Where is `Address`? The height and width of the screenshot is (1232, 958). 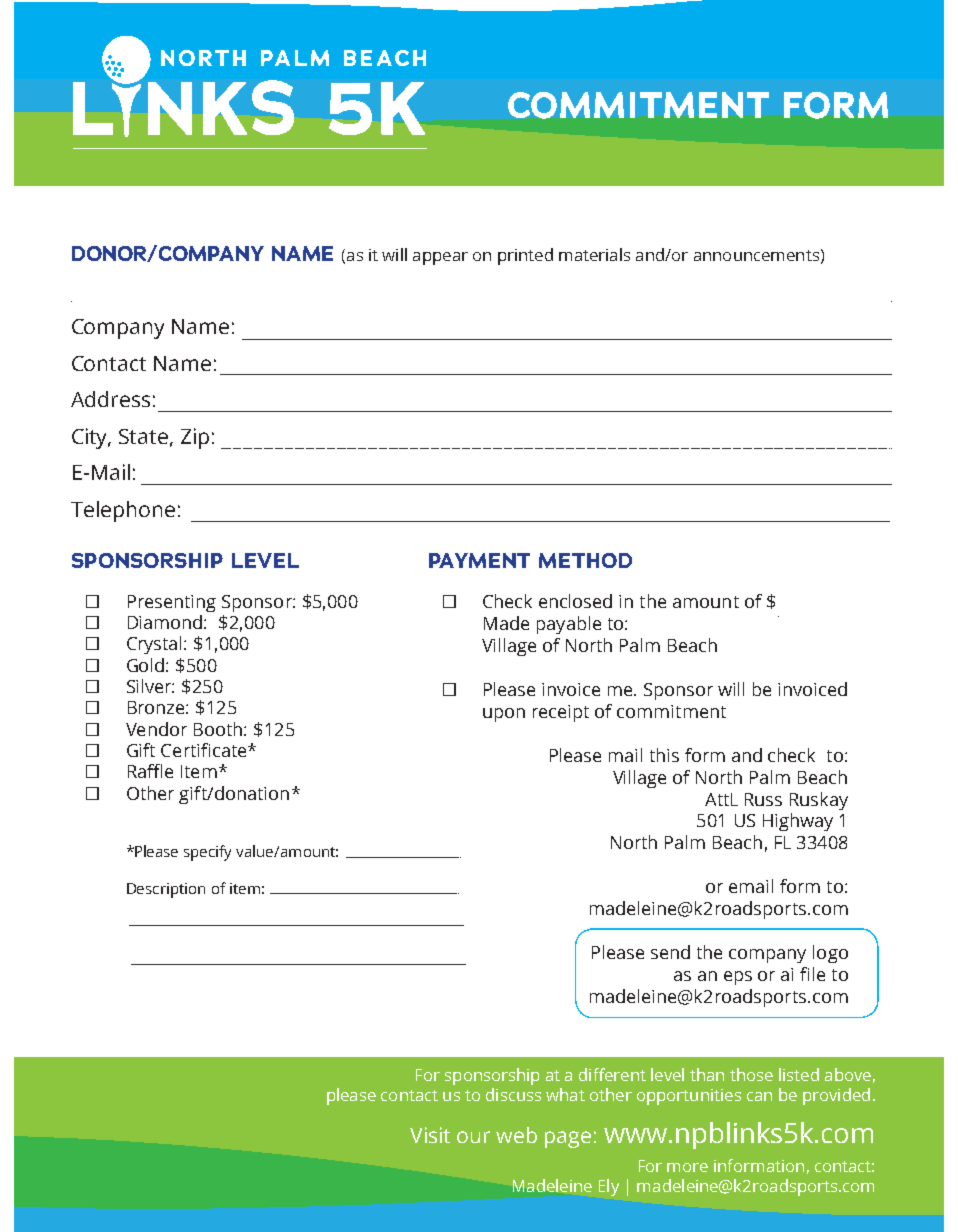 Address is located at coordinates (110, 399).
